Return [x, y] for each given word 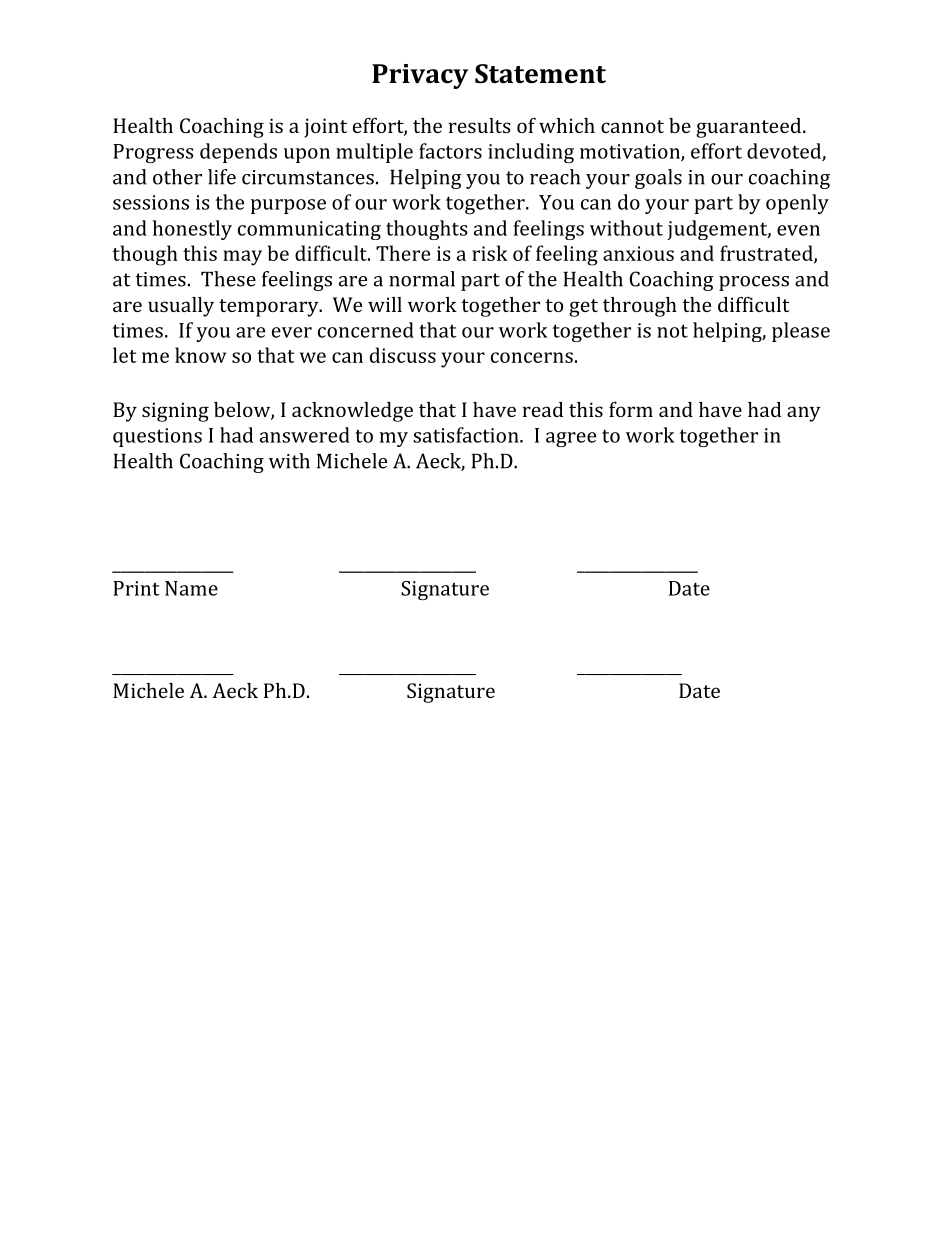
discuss [403, 355]
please [801, 332]
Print [136, 588]
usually [181, 307]
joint [325, 128]
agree [571, 439]
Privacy [420, 76]
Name [191, 588]
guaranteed [750, 128]
